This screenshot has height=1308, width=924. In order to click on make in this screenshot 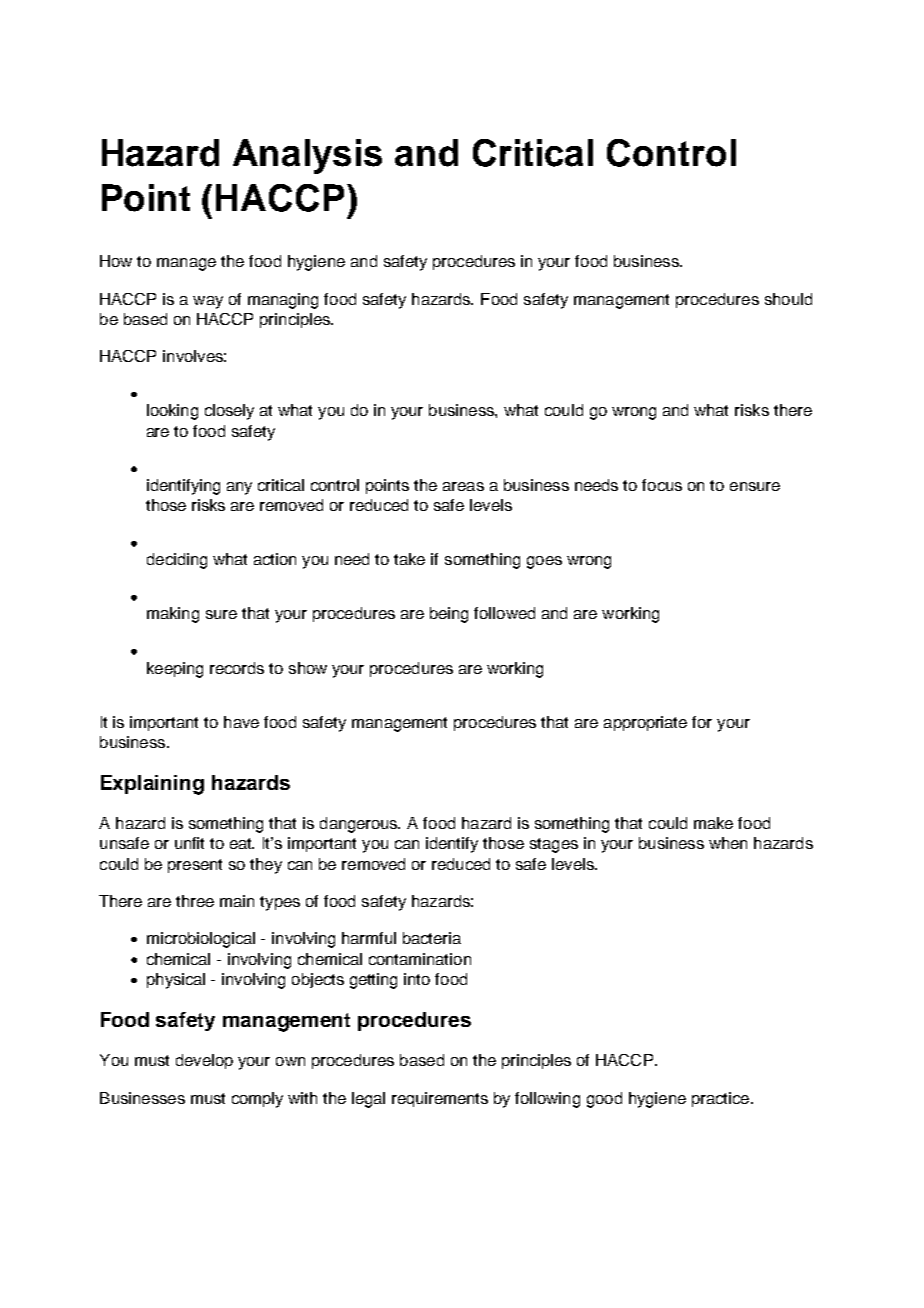, I will do `click(713, 823)`.
